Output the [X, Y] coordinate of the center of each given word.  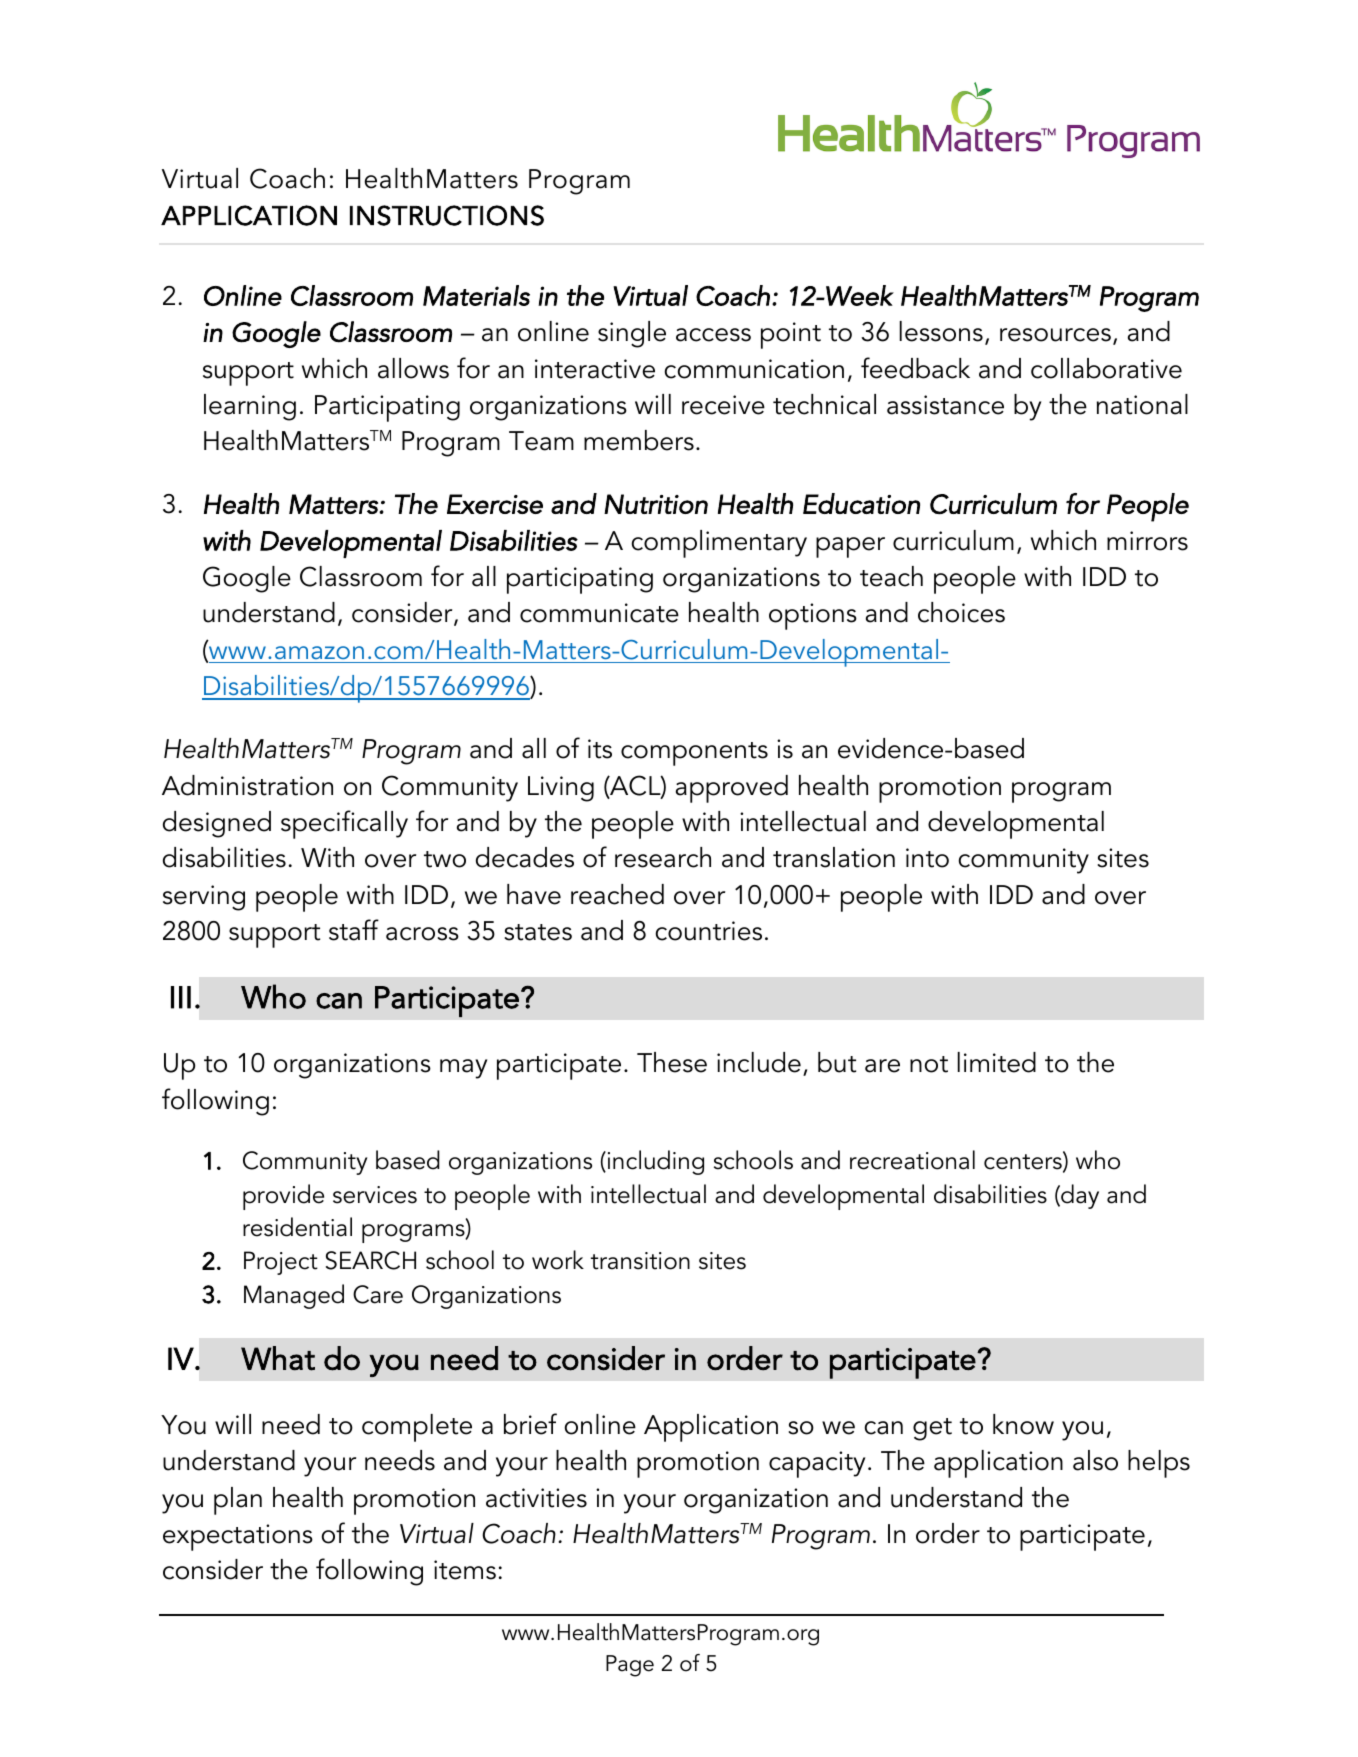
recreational [912, 1160]
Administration [247, 785]
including [654, 1162]
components [694, 754]
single [632, 334]
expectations [238, 1537]
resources [1055, 335]
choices [961, 612]
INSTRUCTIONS [447, 215]
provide [283, 1197]
